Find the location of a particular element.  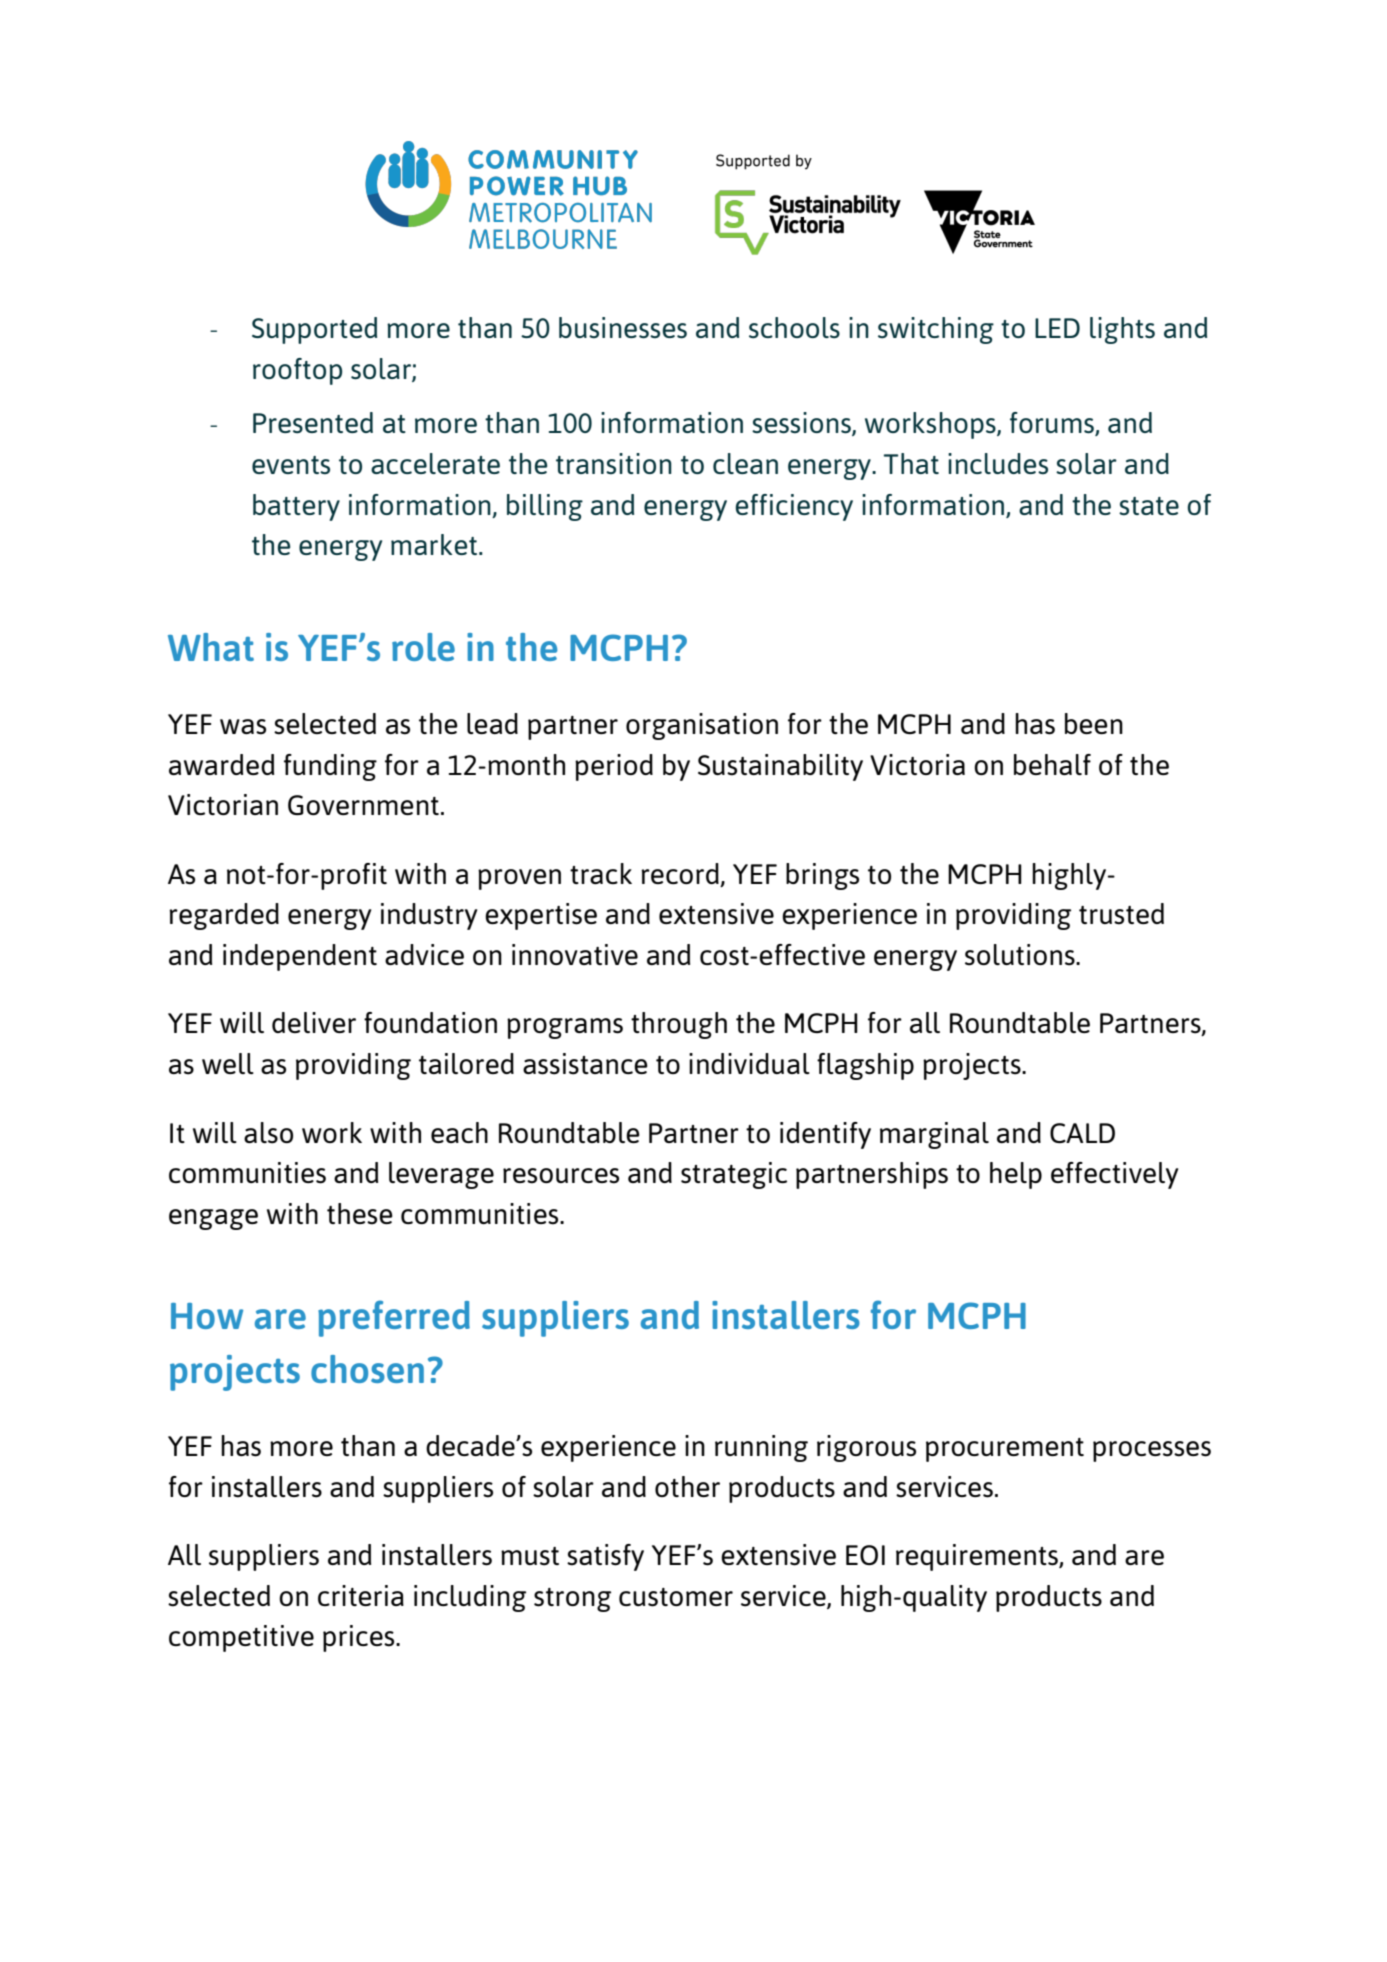

help is located at coordinates (1016, 1175).
